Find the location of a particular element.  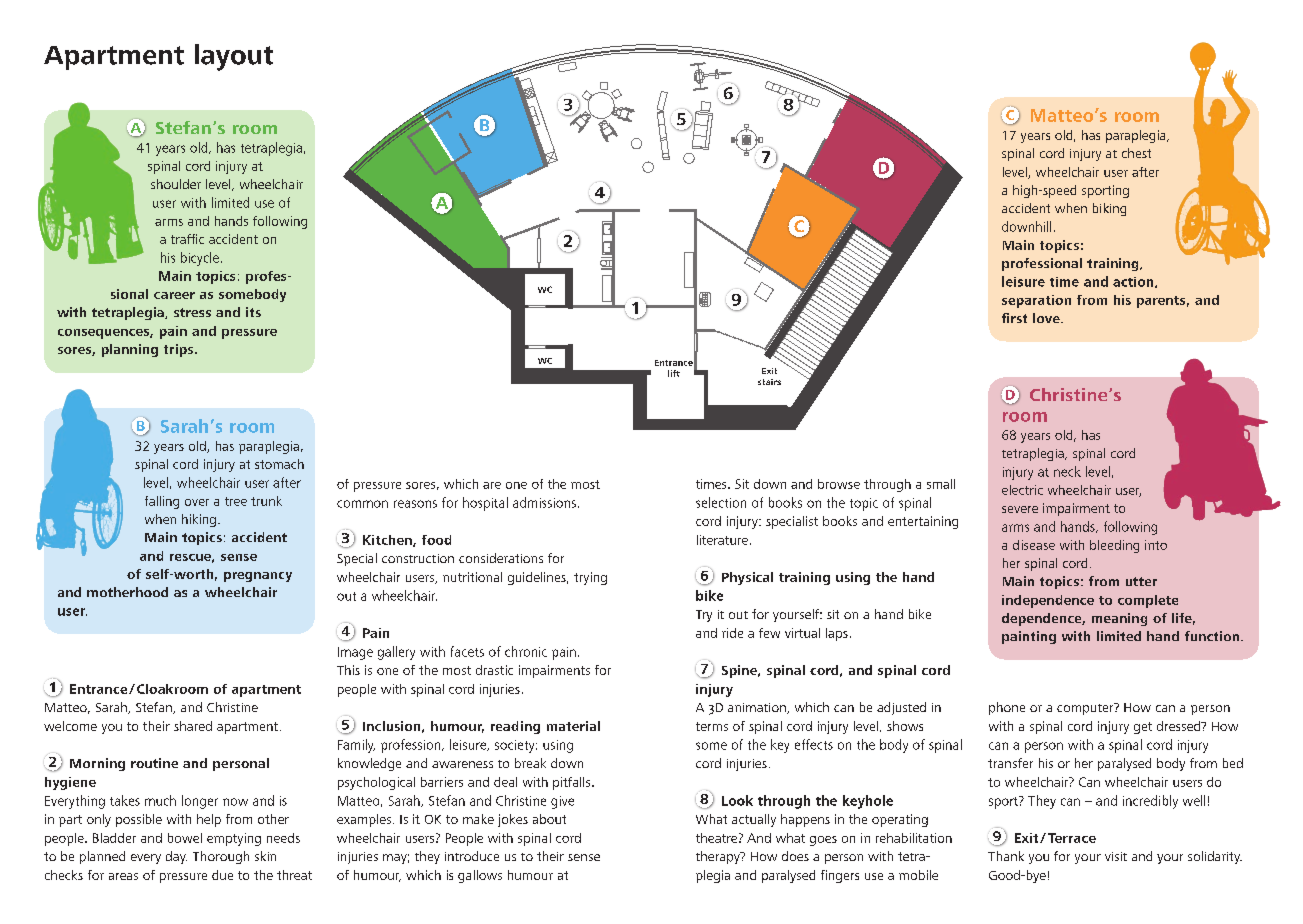

trips is located at coordinates (178, 350).
